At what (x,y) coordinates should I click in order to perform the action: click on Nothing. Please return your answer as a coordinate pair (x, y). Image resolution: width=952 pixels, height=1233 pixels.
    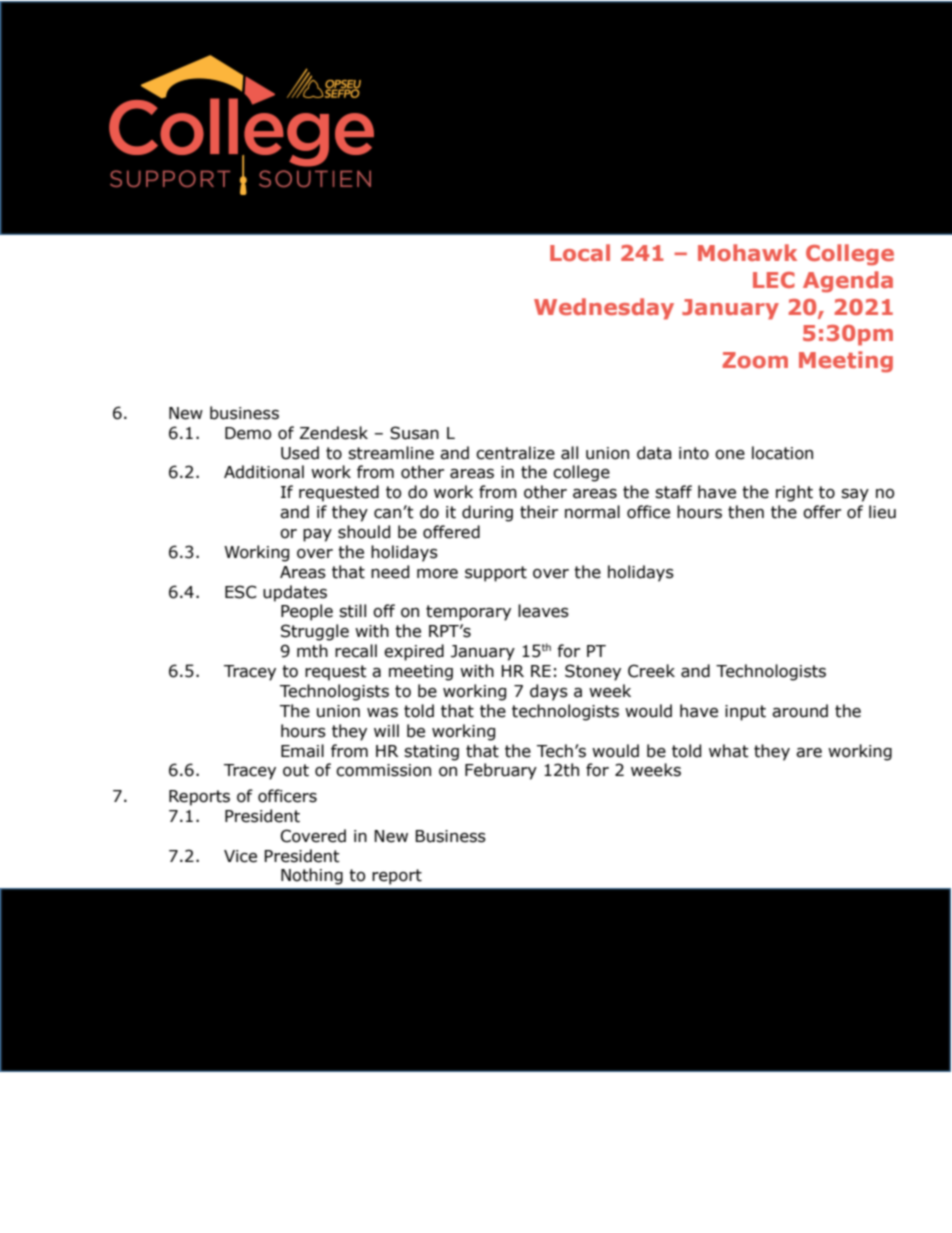
    Looking at the image, I should click on (312, 876).
